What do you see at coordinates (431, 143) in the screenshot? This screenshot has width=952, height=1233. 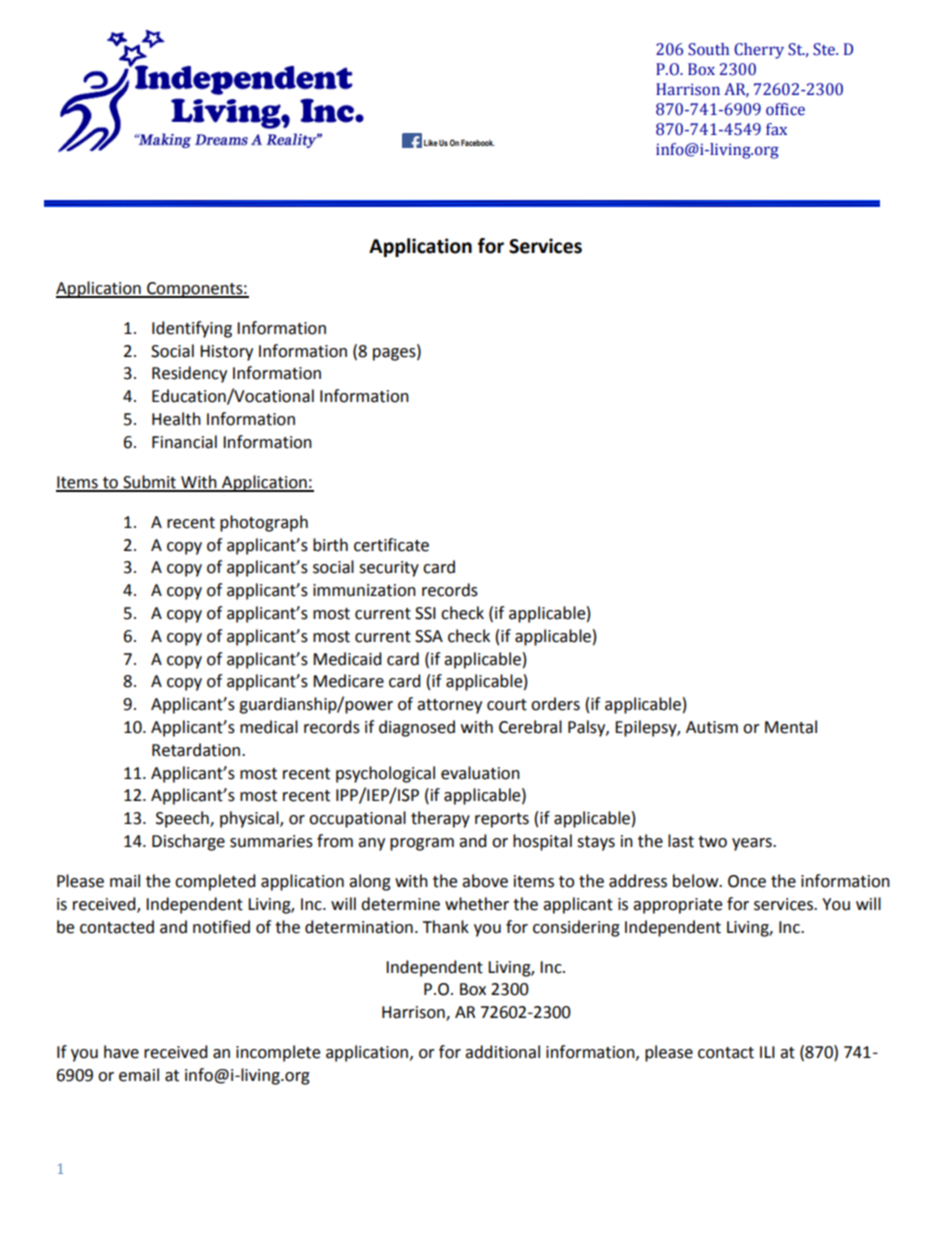 I see `Like` at bounding box center [431, 143].
